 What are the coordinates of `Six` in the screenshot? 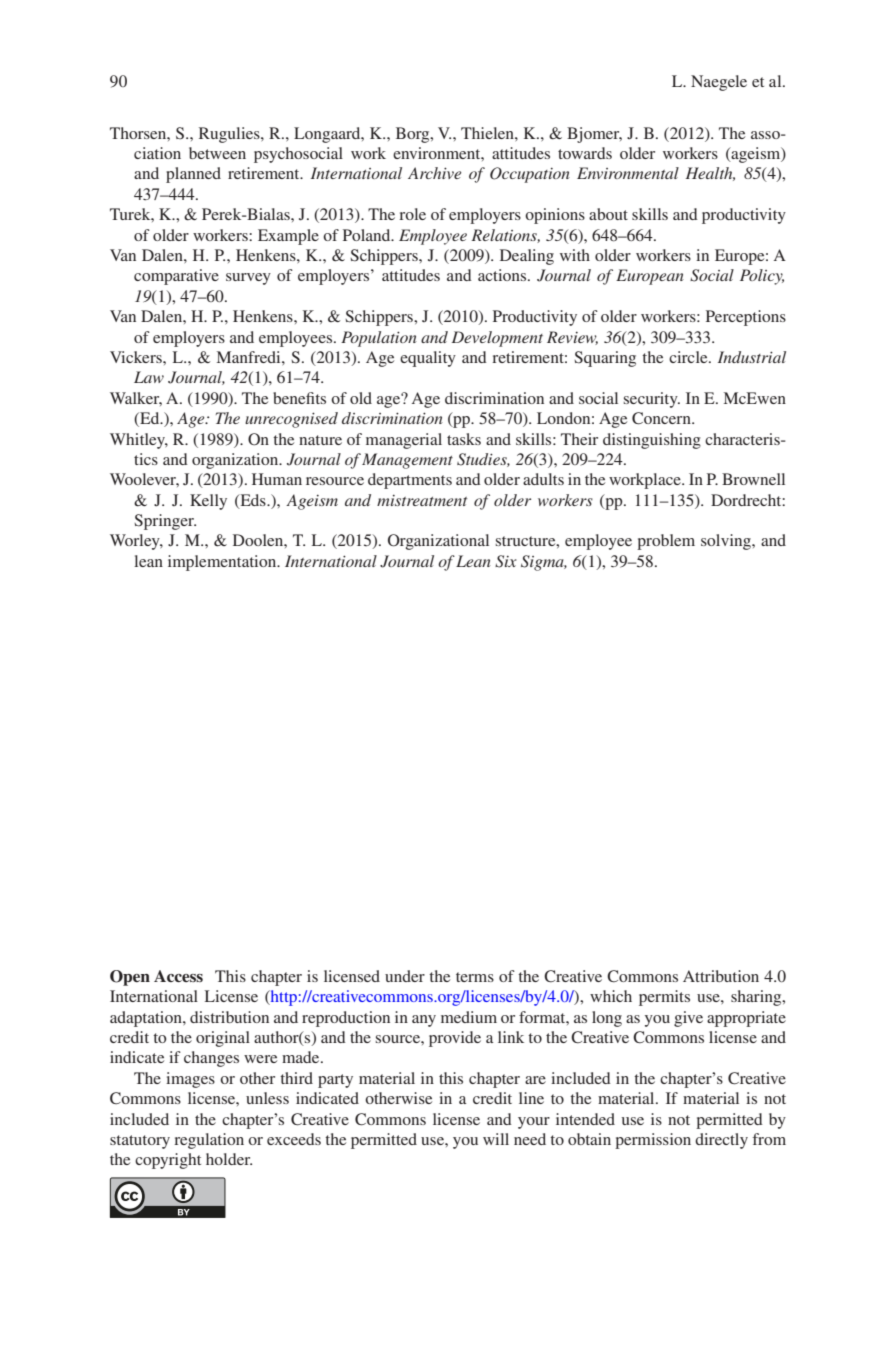 It's located at (506, 561).
